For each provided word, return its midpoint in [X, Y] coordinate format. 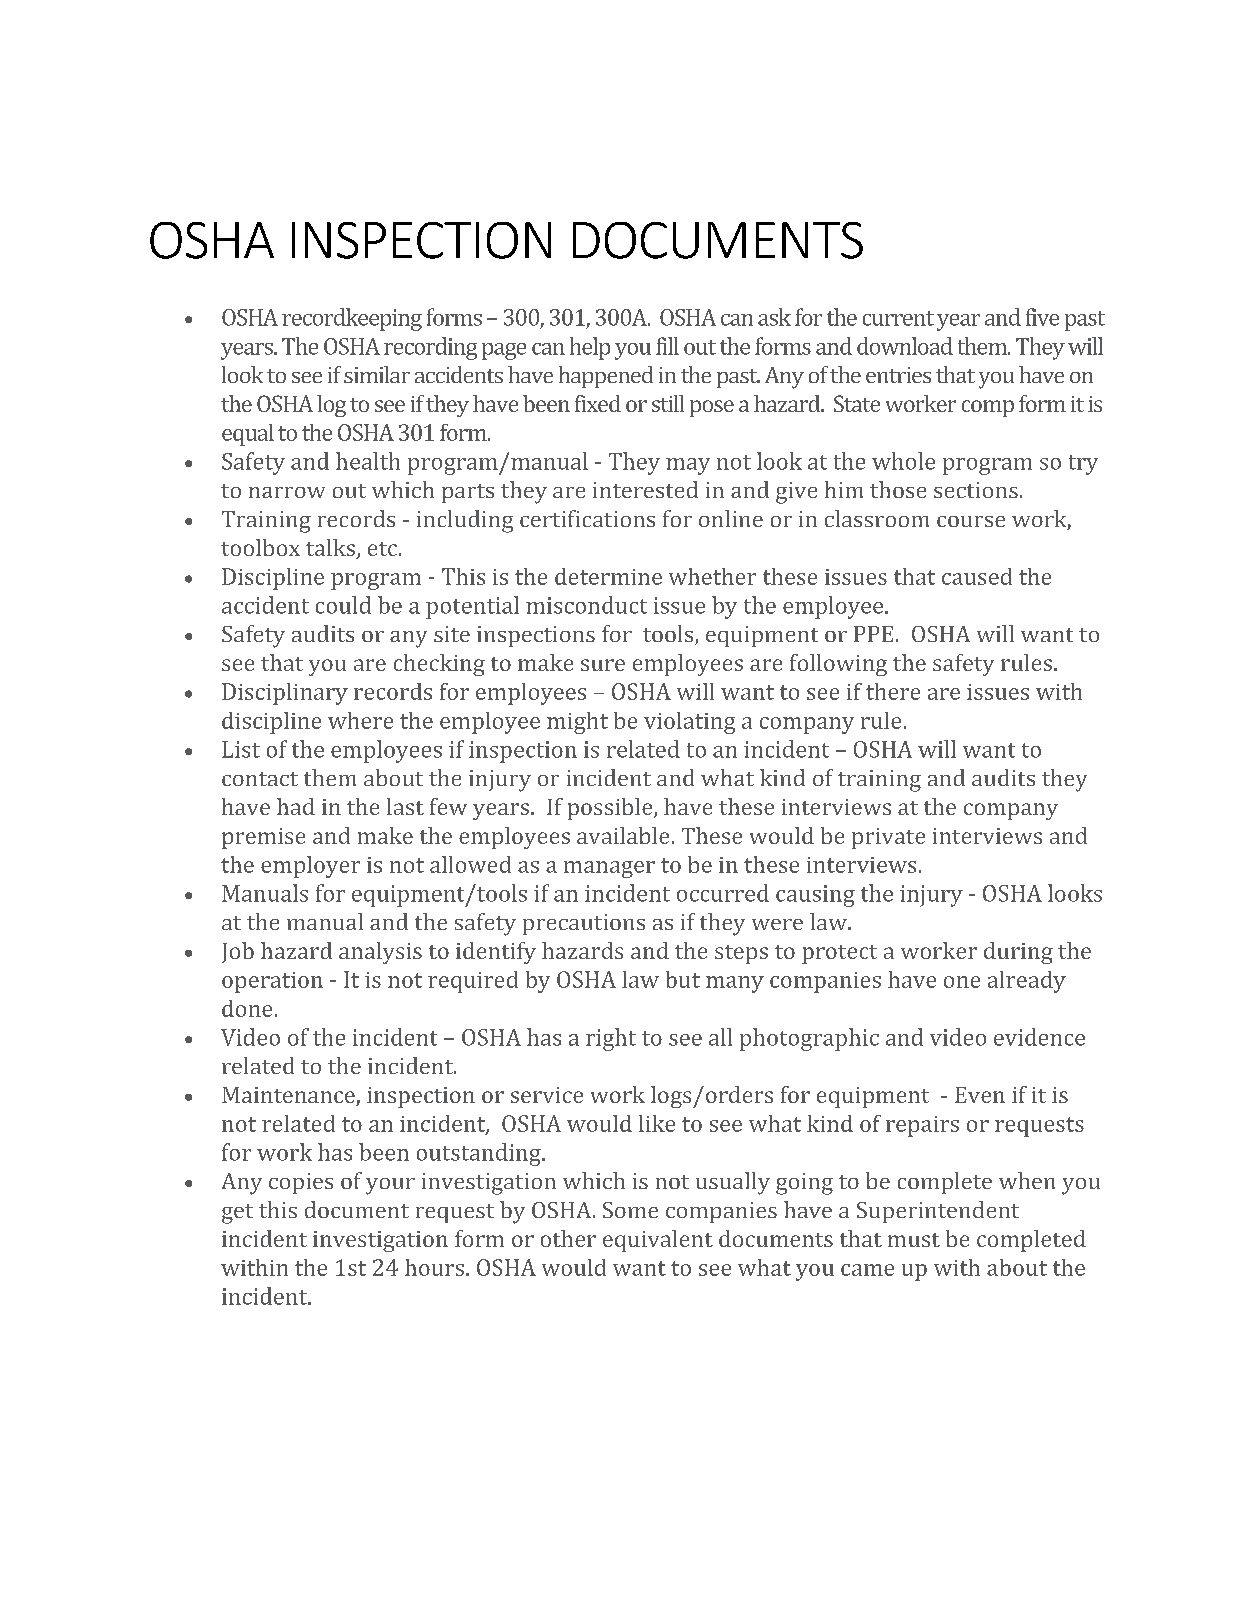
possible [611, 809]
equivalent [658, 1241]
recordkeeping [352, 319]
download [905, 346]
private [888, 838]
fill [667, 346]
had [296, 806]
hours [434, 1267]
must [914, 1240]
